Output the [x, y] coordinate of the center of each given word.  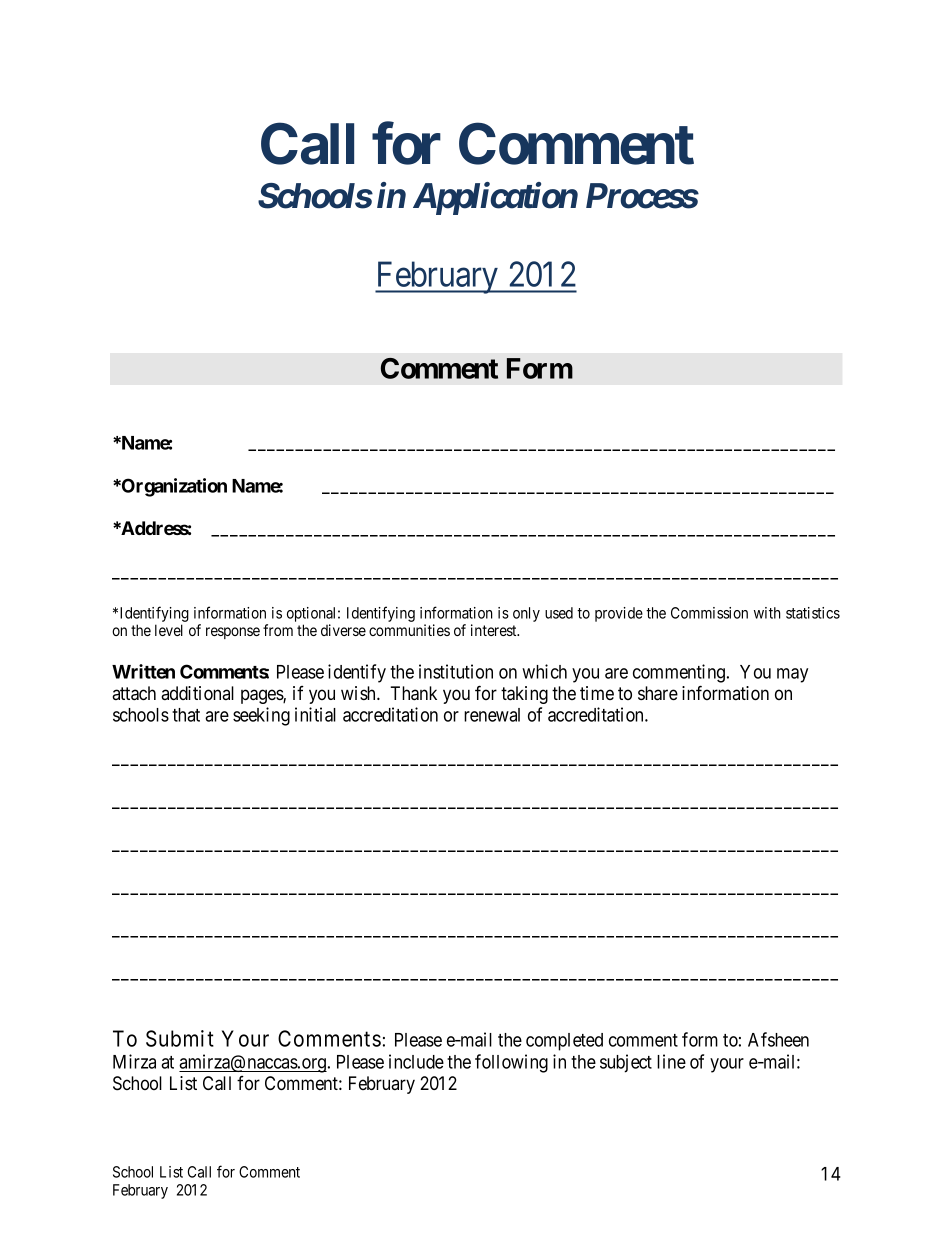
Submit [180, 1038]
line [671, 1061]
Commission [709, 613]
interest [495, 630]
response [233, 633]
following [511, 1063]
